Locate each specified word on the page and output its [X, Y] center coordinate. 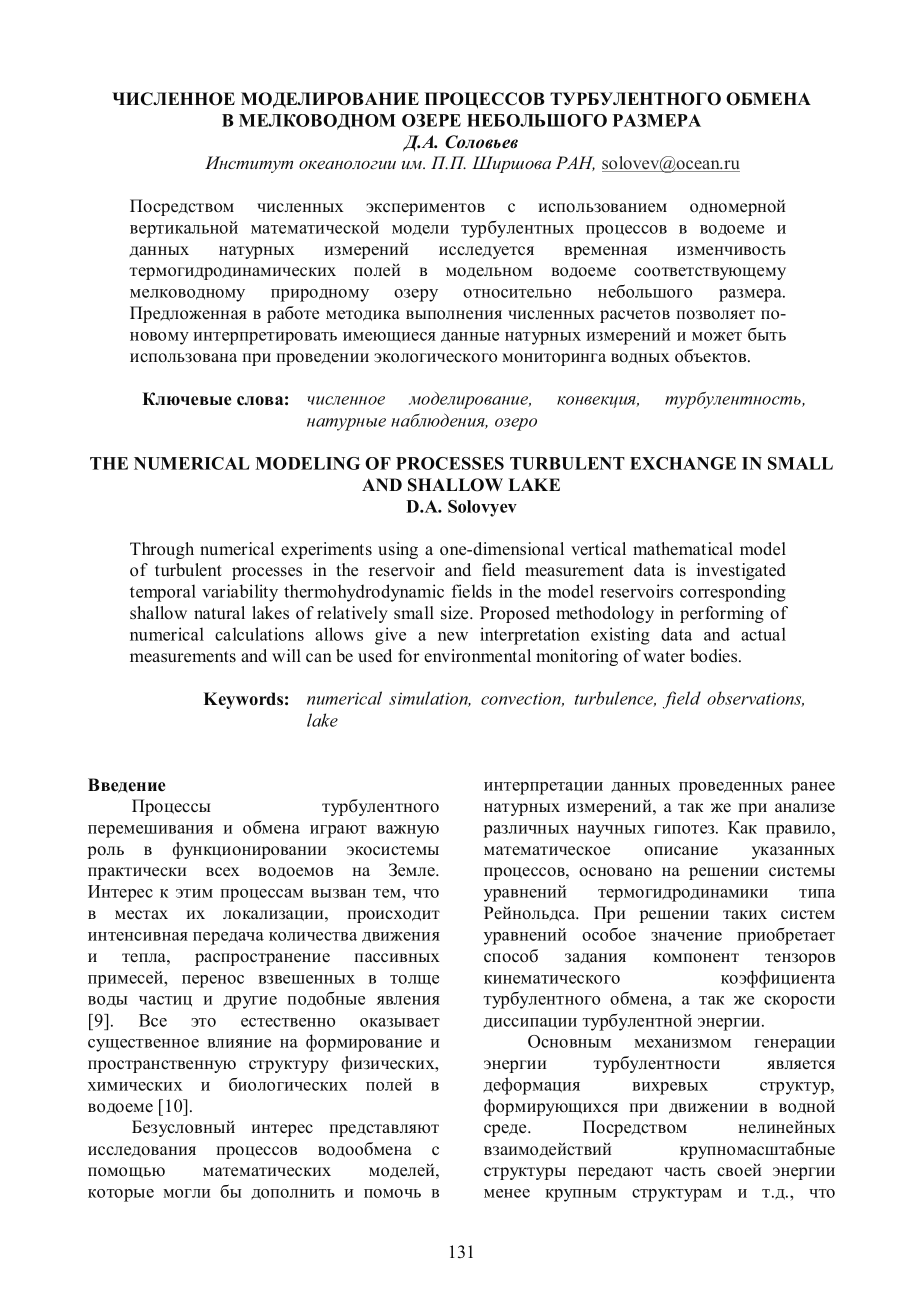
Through [162, 550]
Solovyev [482, 508]
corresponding [733, 593]
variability [240, 593]
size [456, 613]
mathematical [683, 549]
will [286, 655]
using [398, 550]
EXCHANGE [683, 463]
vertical [598, 549]
